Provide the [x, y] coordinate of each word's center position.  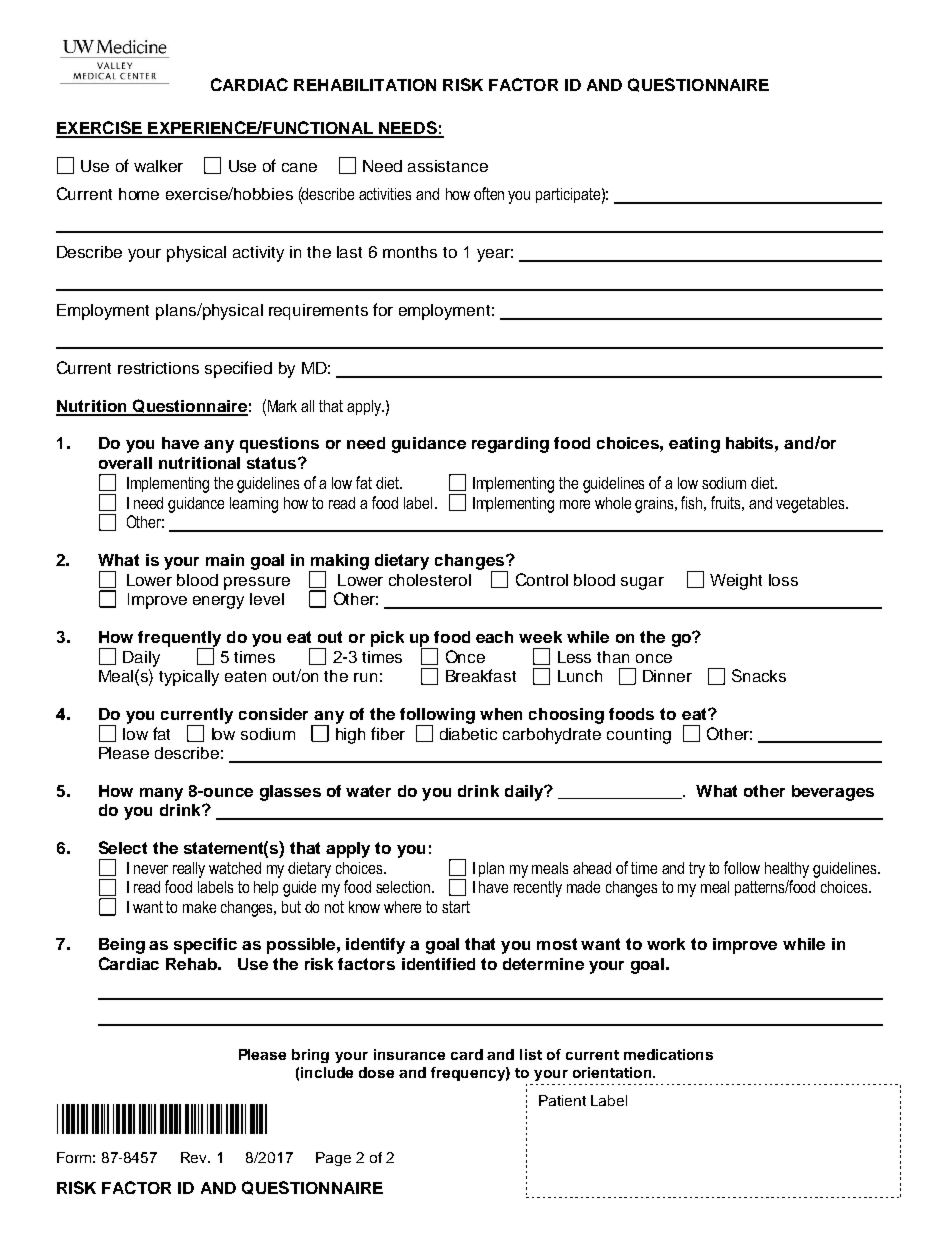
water [368, 791]
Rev [195, 1157]
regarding [510, 445]
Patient [562, 1100]
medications [668, 1054]
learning [254, 505]
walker [158, 166]
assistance [448, 166]
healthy [787, 870]
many [161, 794]
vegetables [811, 505]
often [489, 193]
